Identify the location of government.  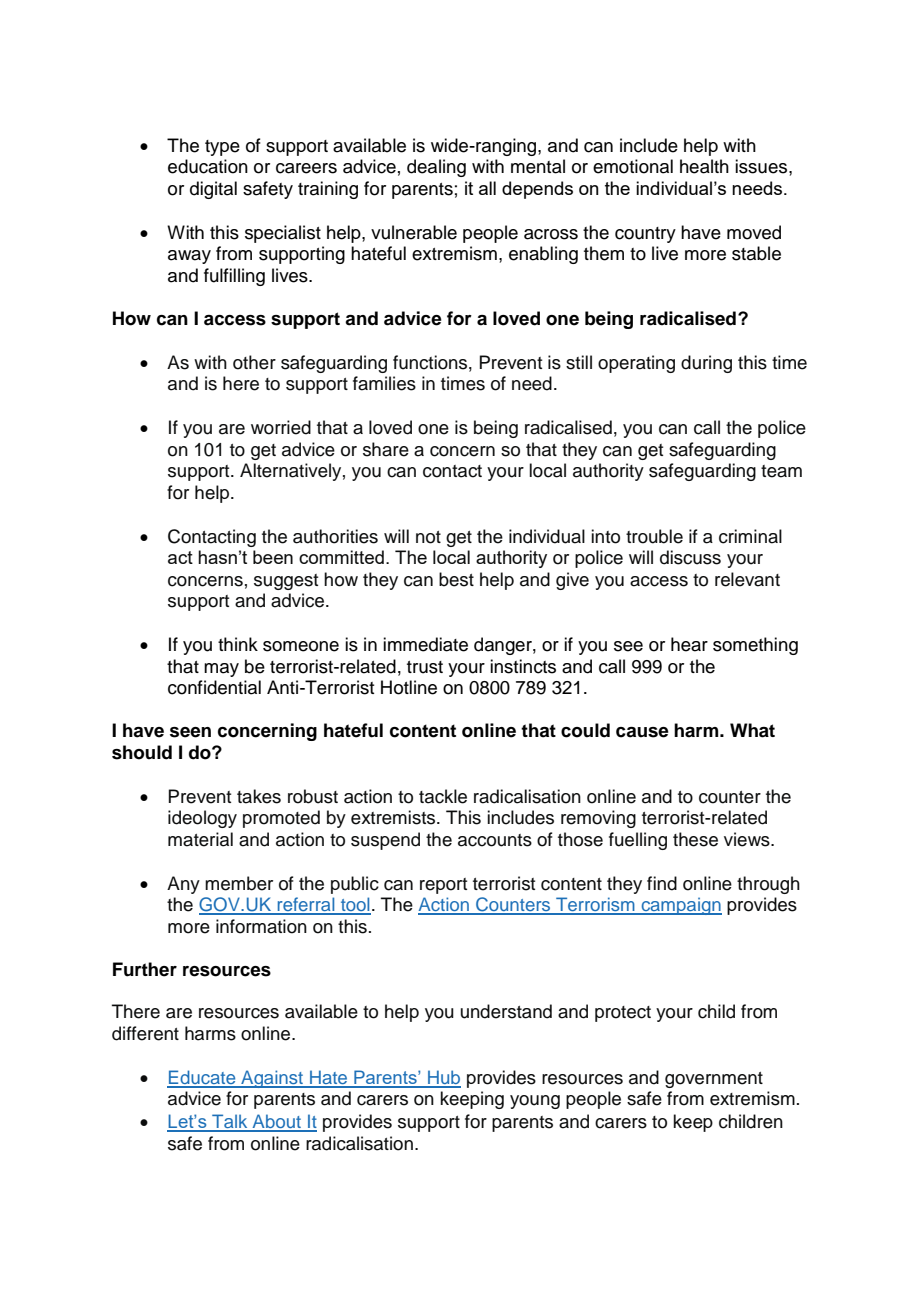
(714, 1080).
